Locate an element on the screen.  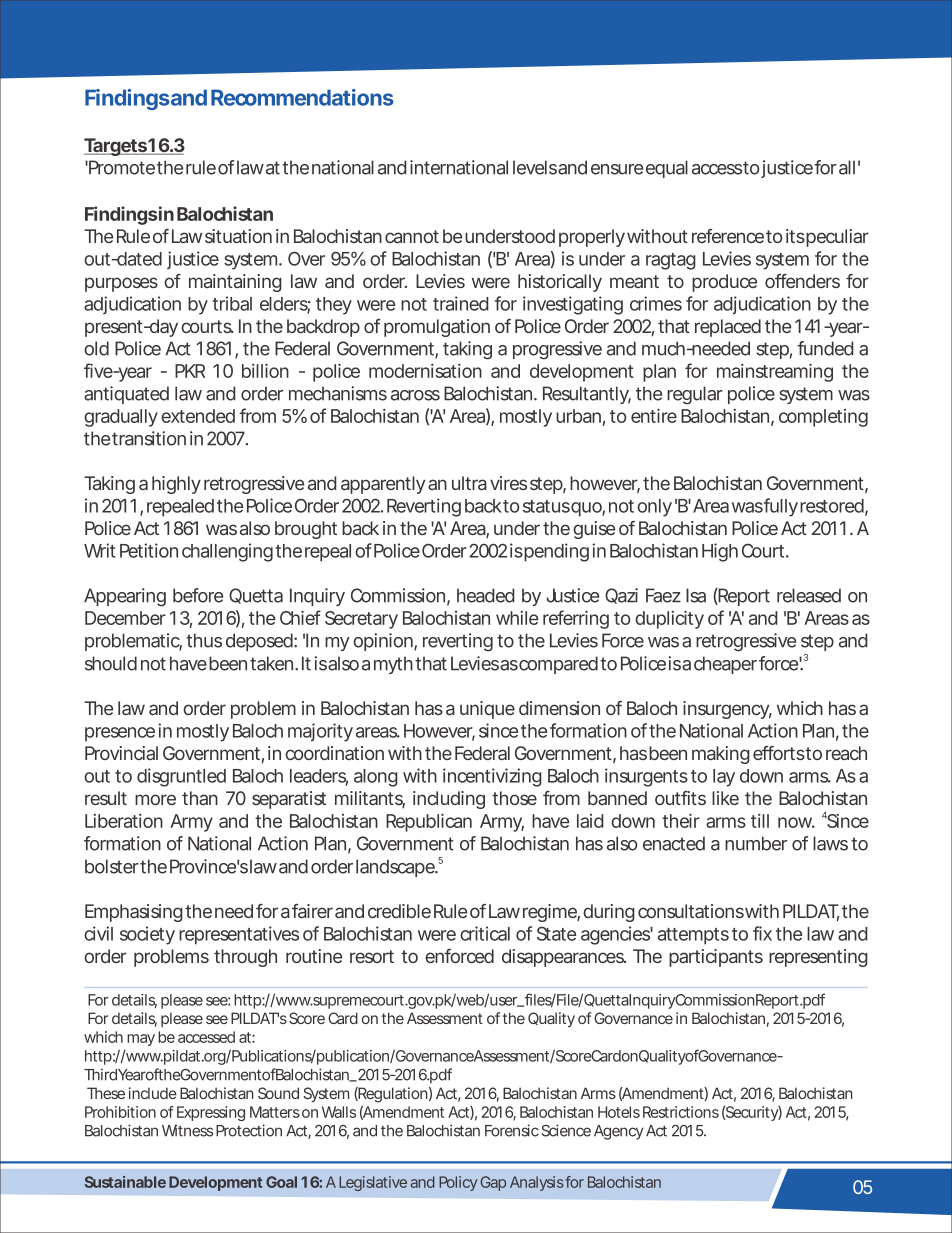
Restrictions is located at coordinates (681, 1112).
